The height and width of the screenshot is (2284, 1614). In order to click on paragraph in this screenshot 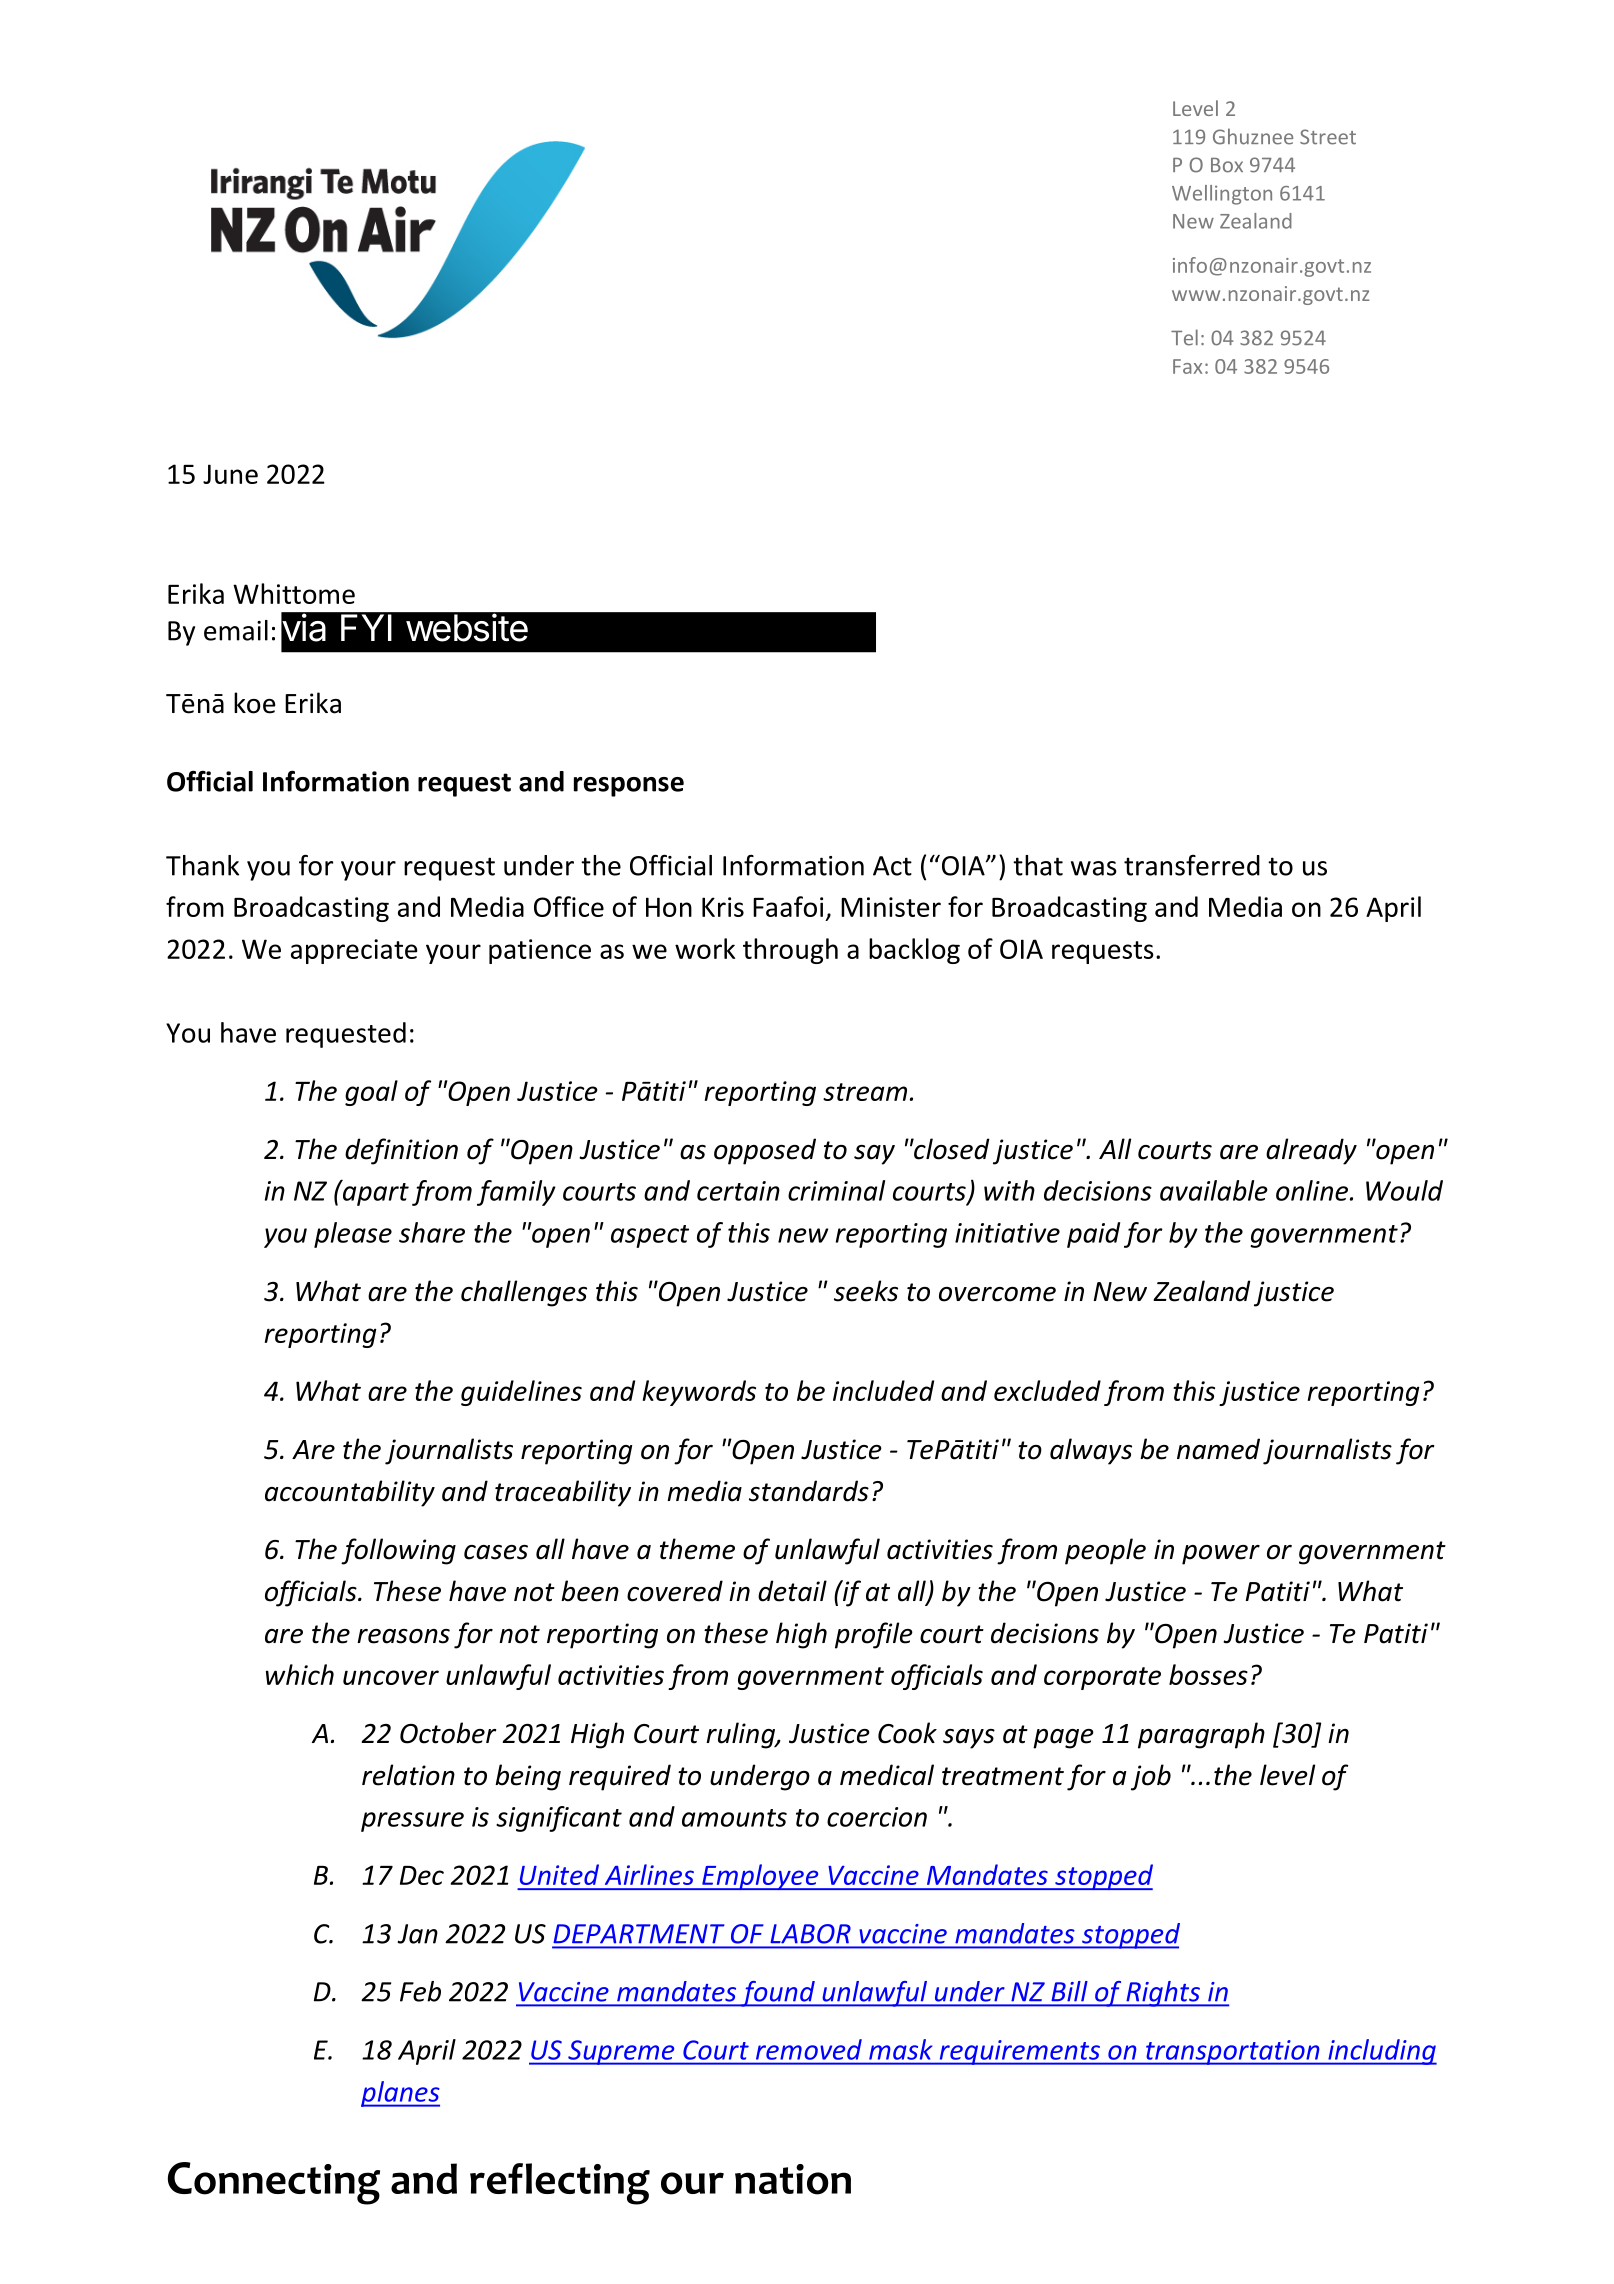, I will do `click(1201, 1735)`.
